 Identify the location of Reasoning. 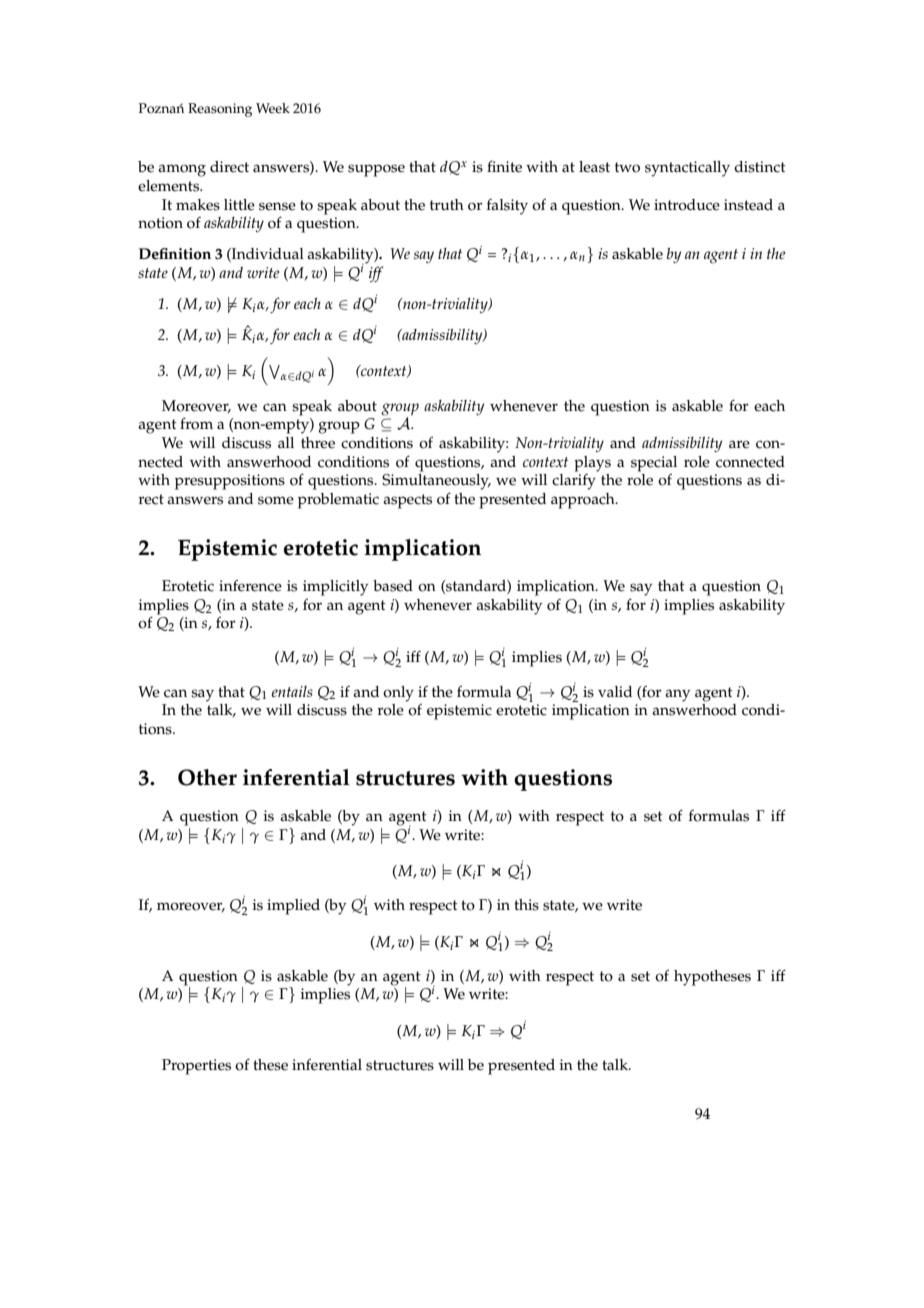
(220, 110).
